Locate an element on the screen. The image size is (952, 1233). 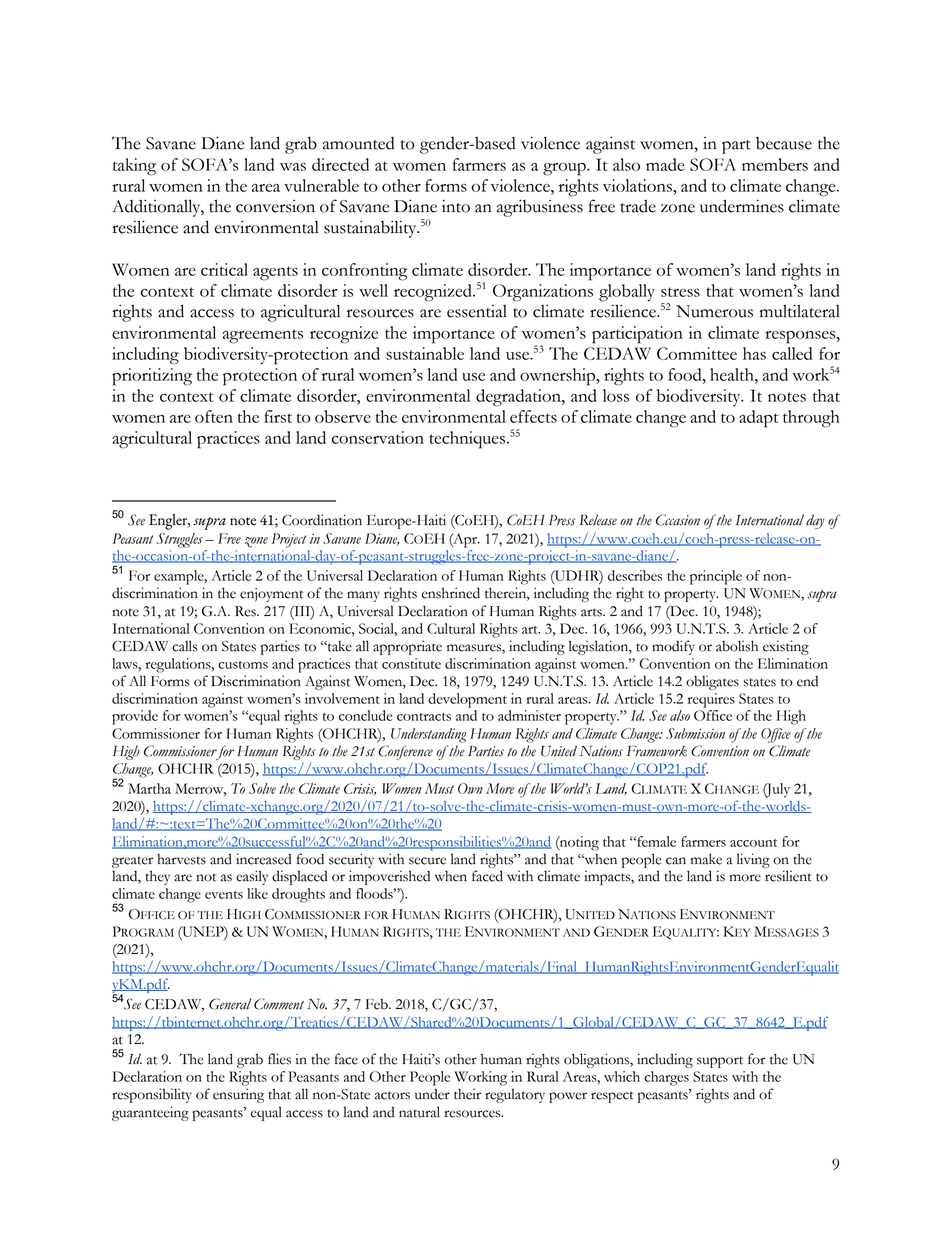
enshrined is located at coordinates (451, 593).
